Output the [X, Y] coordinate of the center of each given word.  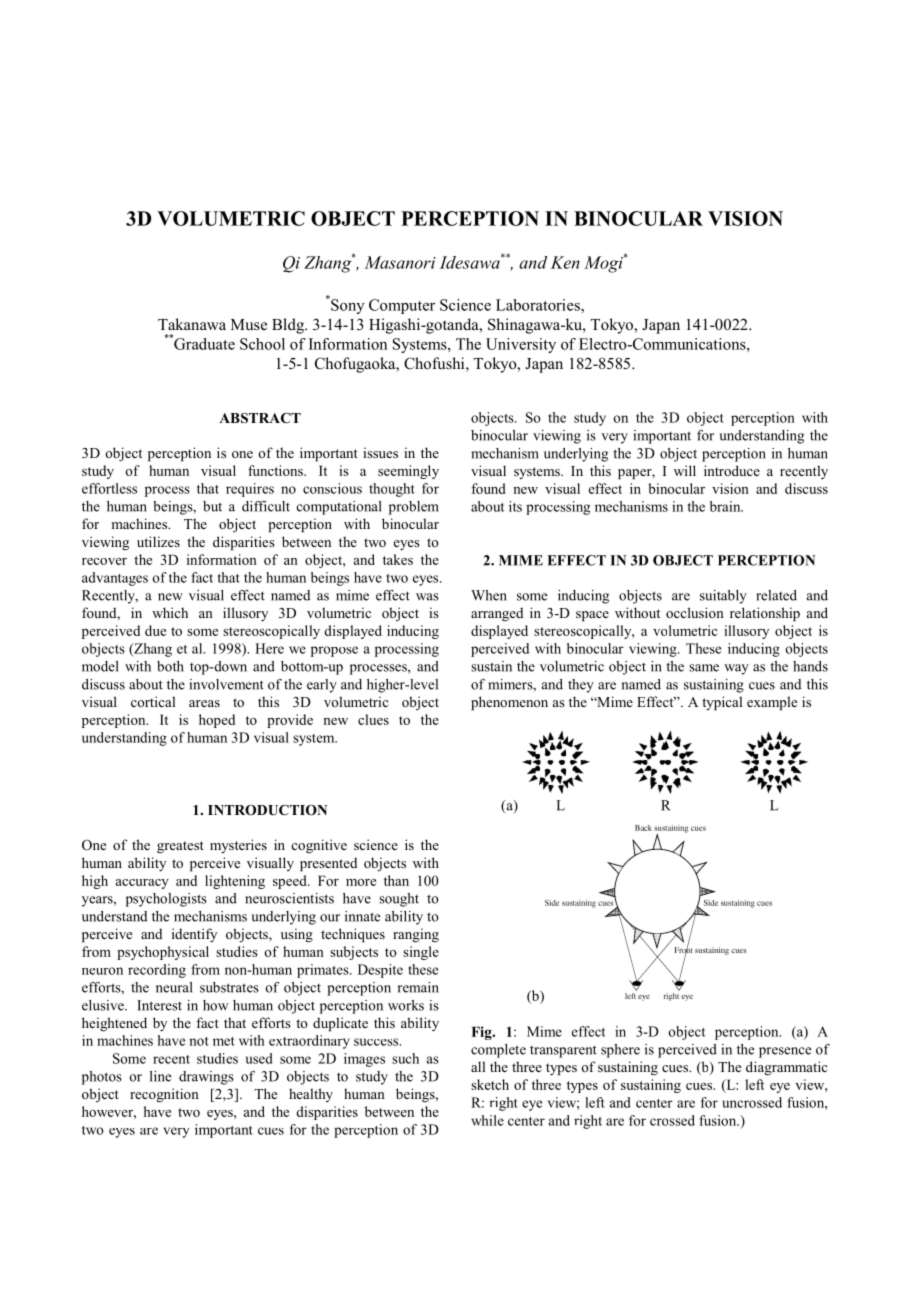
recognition [164, 1095]
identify [194, 935]
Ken [565, 262]
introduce [732, 470]
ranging [416, 935]
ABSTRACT [260, 418]
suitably [723, 597]
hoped [217, 721]
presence [785, 1052]
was [427, 597]
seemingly [408, 472]
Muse [249, 325]
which [170, 612]
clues [373, 719]
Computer [402, 306]
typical [722, 703]
